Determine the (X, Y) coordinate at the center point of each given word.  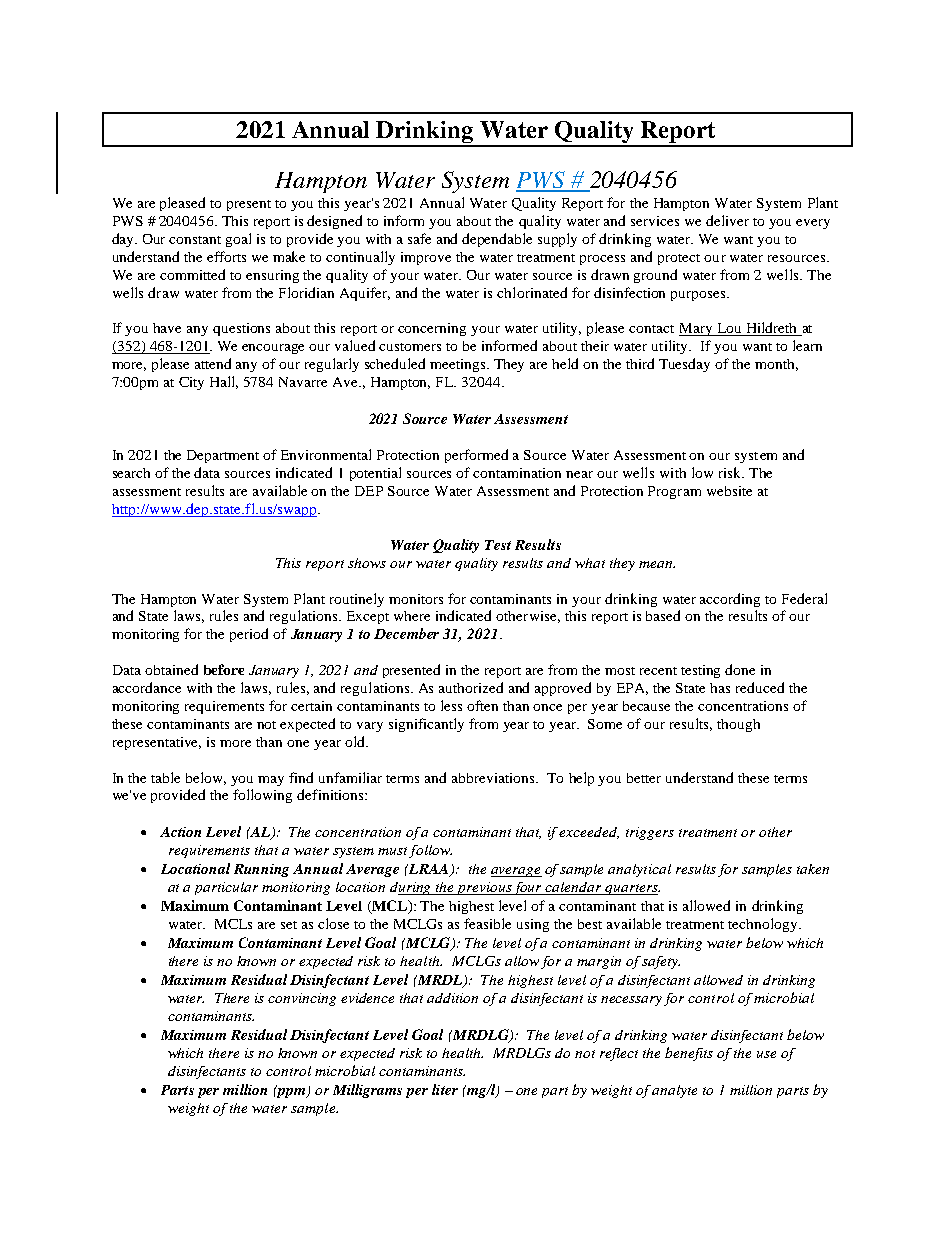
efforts (226, 256)
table (165, 777)
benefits (689, 1054)
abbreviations (494, 778)
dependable (497, 240)
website (729, 491)
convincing (302, 999)
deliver (727, 220)
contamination (517, 473)
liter (445, 1089)
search (131, 473)
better (644, 778)
